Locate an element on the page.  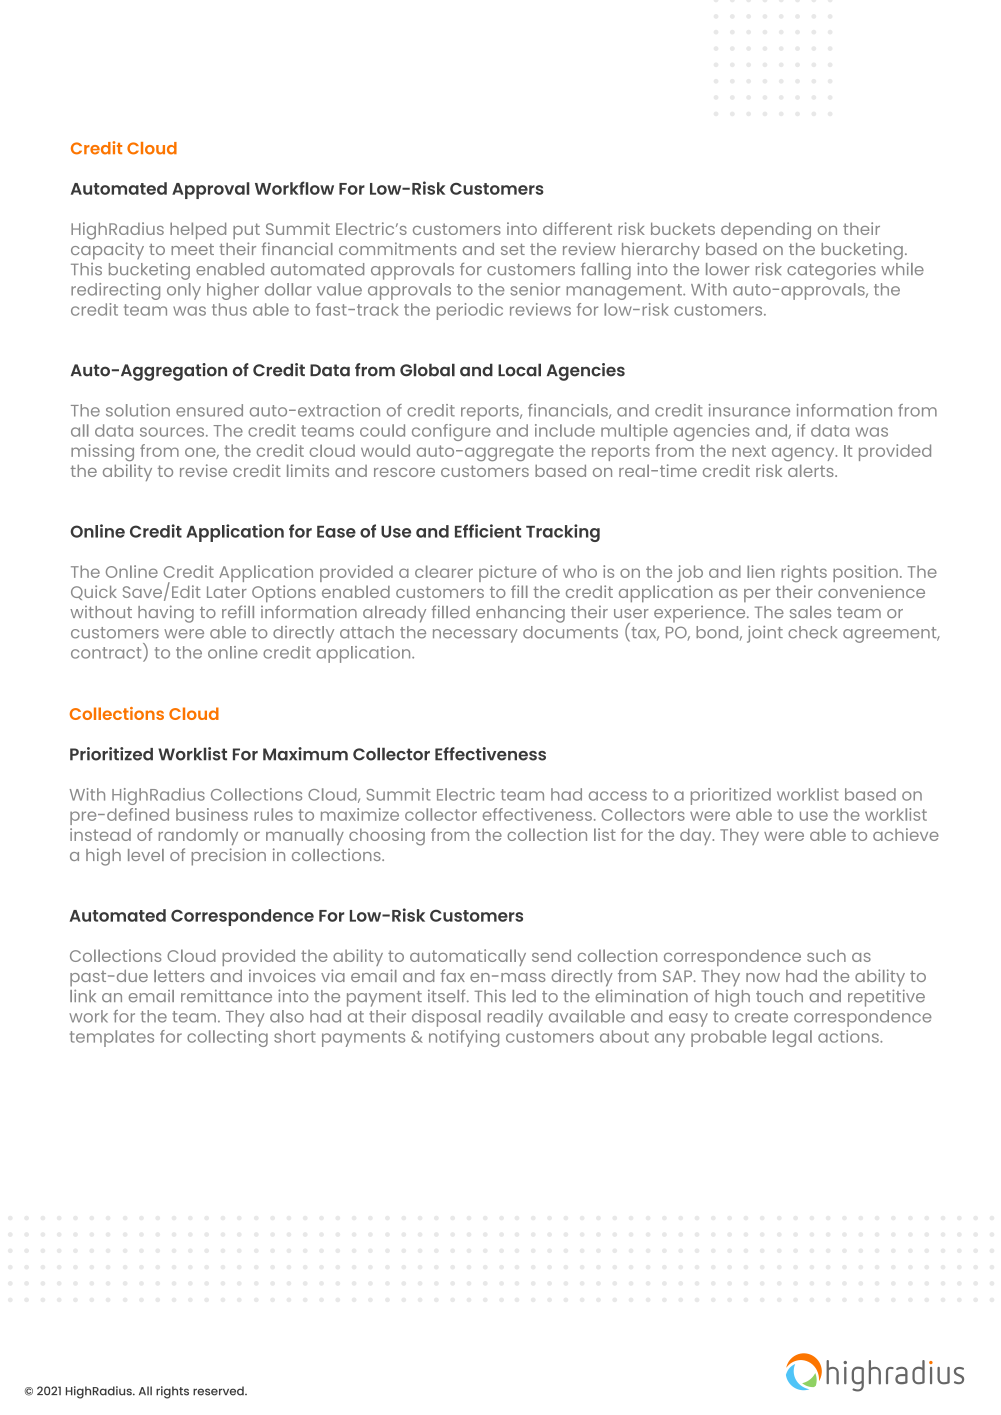
set is located at coordinates (513, 249).
